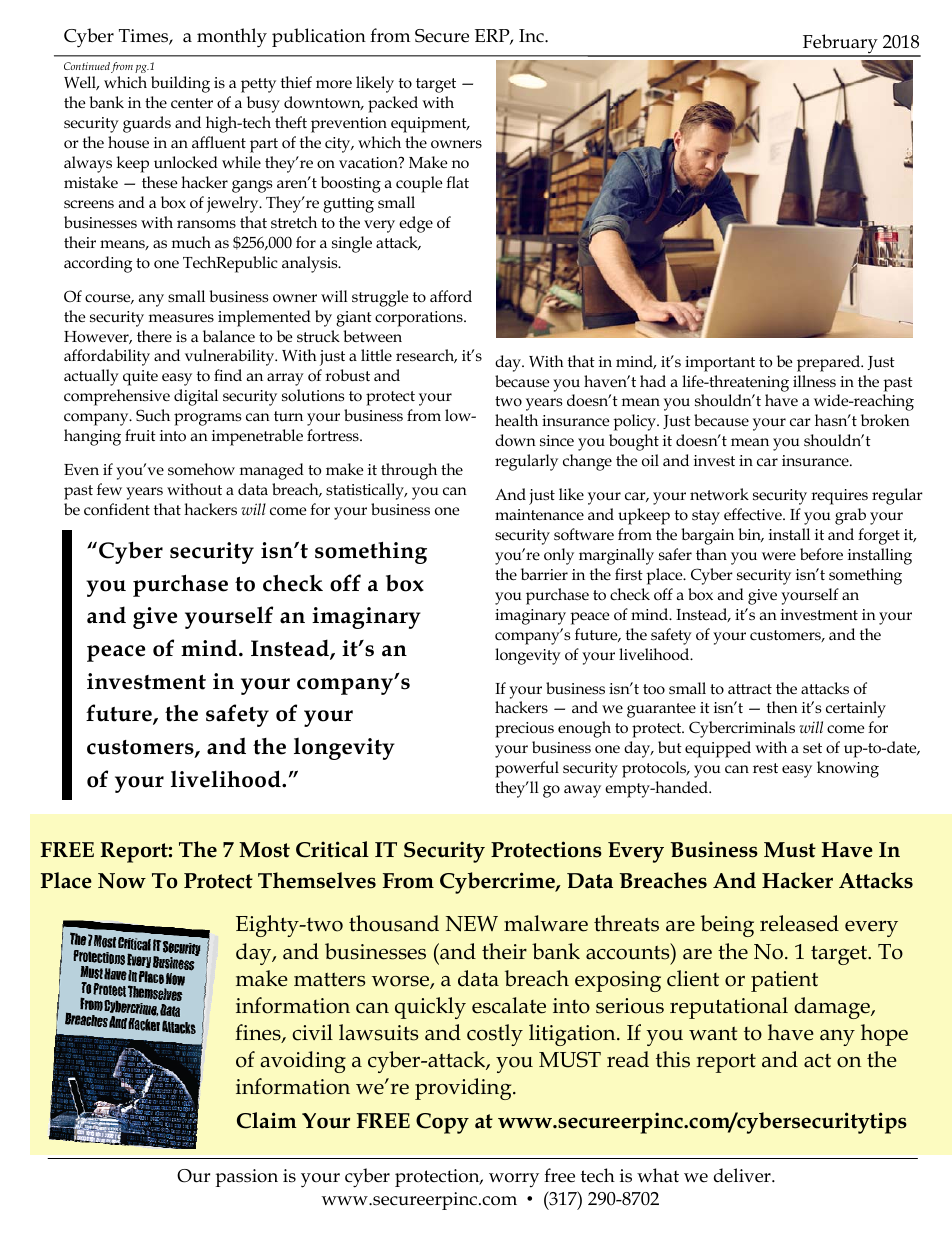 The height and width of the document is (1233, 952). I want to click on barrier, so click(544, 574).
